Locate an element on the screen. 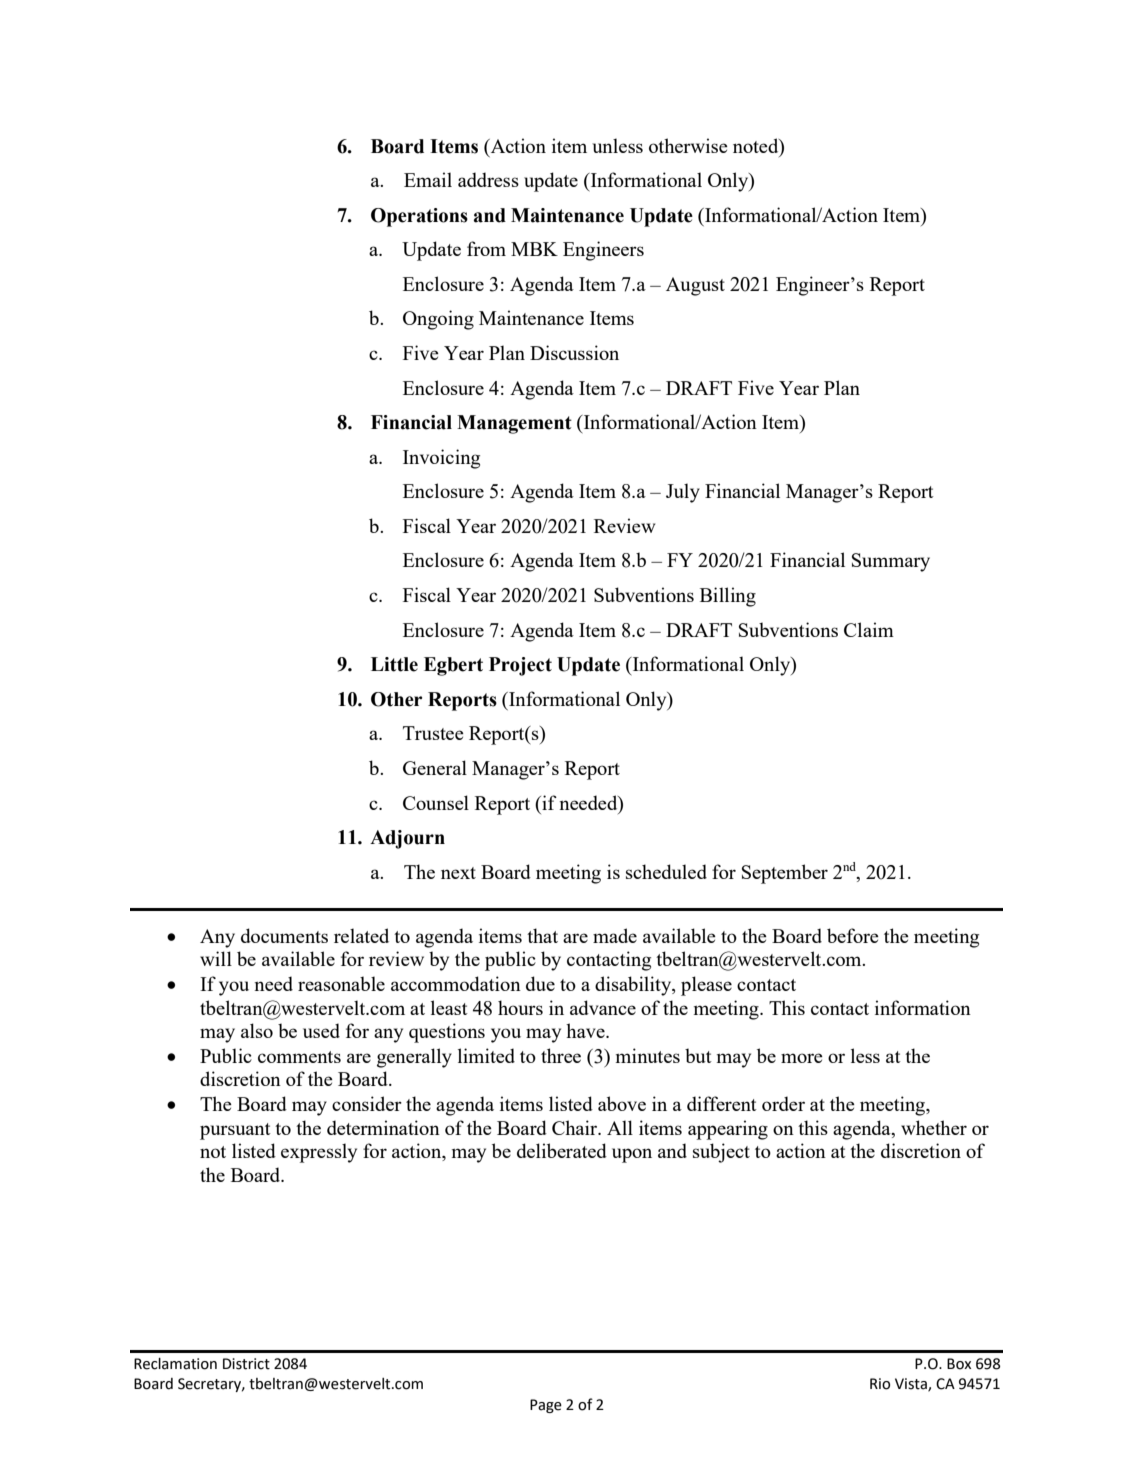 The height and width of the screenshot is (1468, 1134). Summary is located at coordinates (891, 562).
